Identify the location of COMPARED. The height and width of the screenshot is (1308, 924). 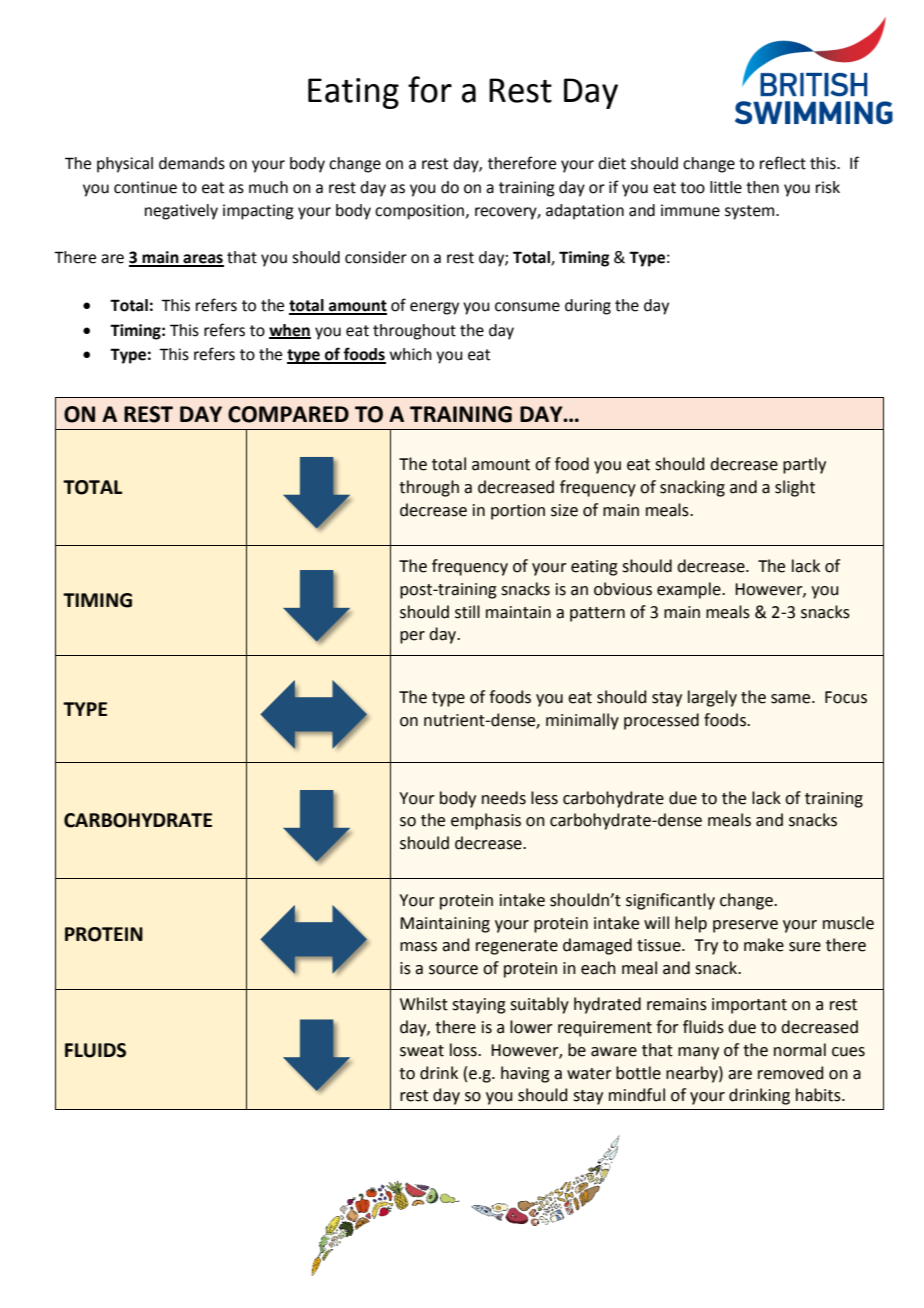
(288, 414).
